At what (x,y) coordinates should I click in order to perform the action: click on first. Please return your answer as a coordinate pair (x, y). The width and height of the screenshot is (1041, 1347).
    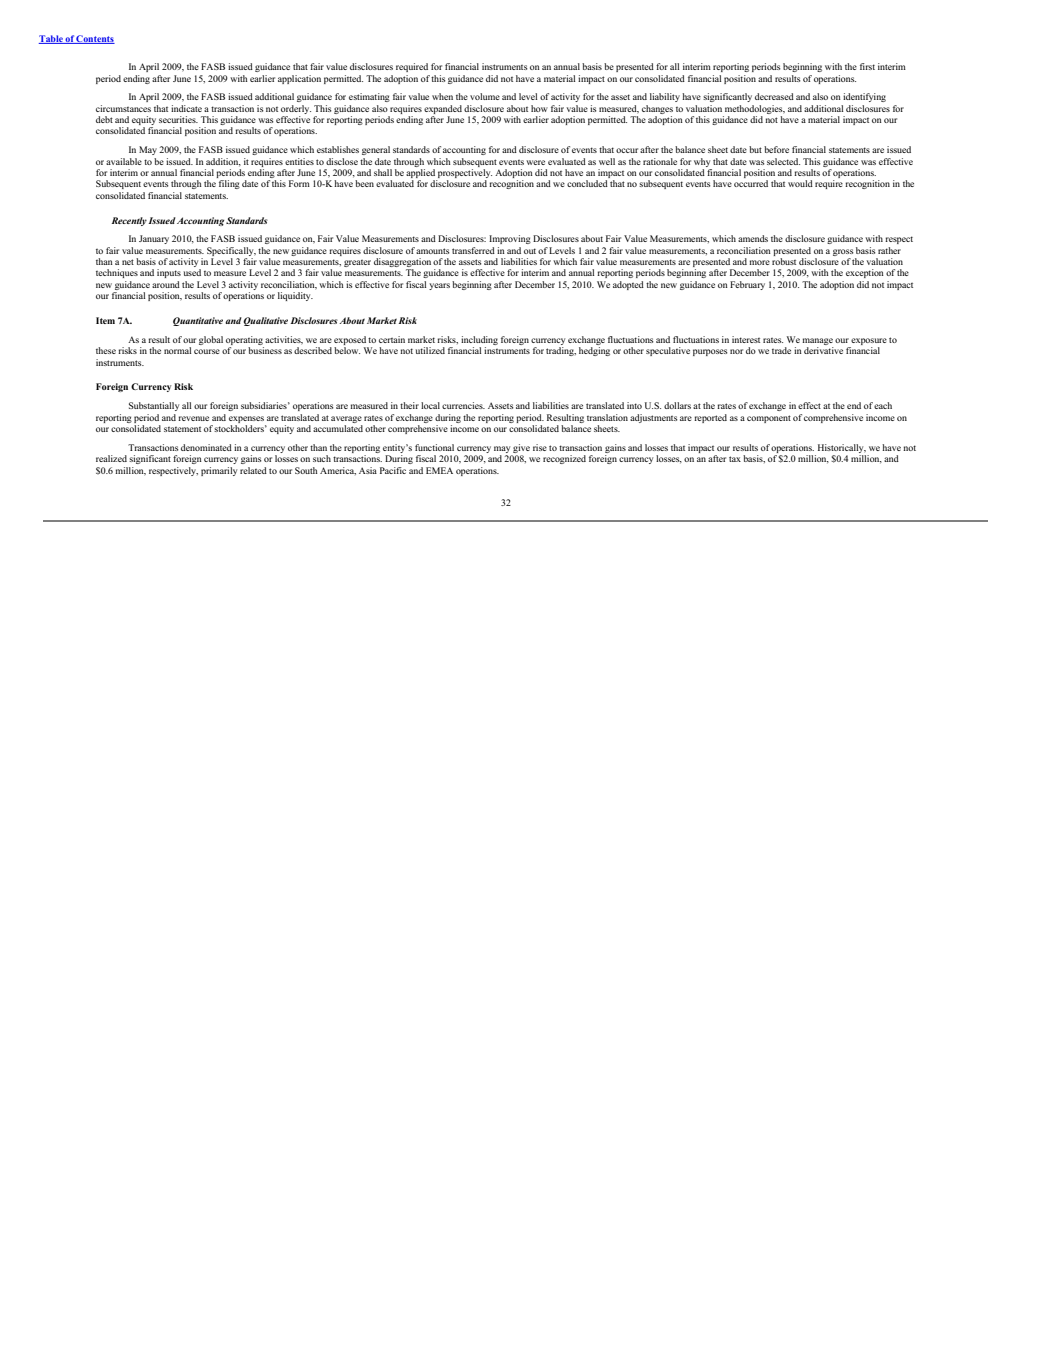
    Looking at the image, I should click on (867, 66).
